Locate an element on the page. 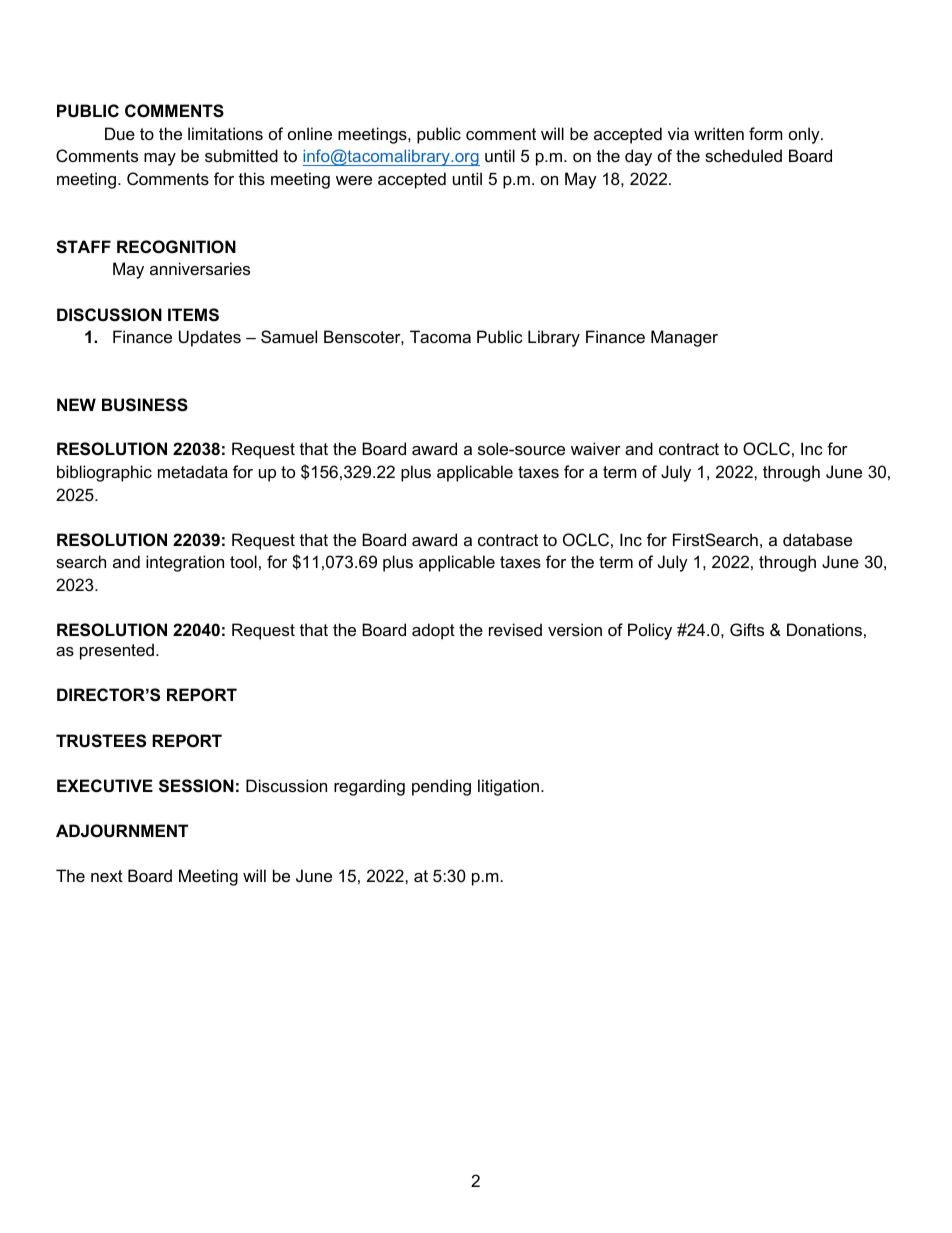 The image size is (952, 1233). pending is located at coordinates (441, 787).
